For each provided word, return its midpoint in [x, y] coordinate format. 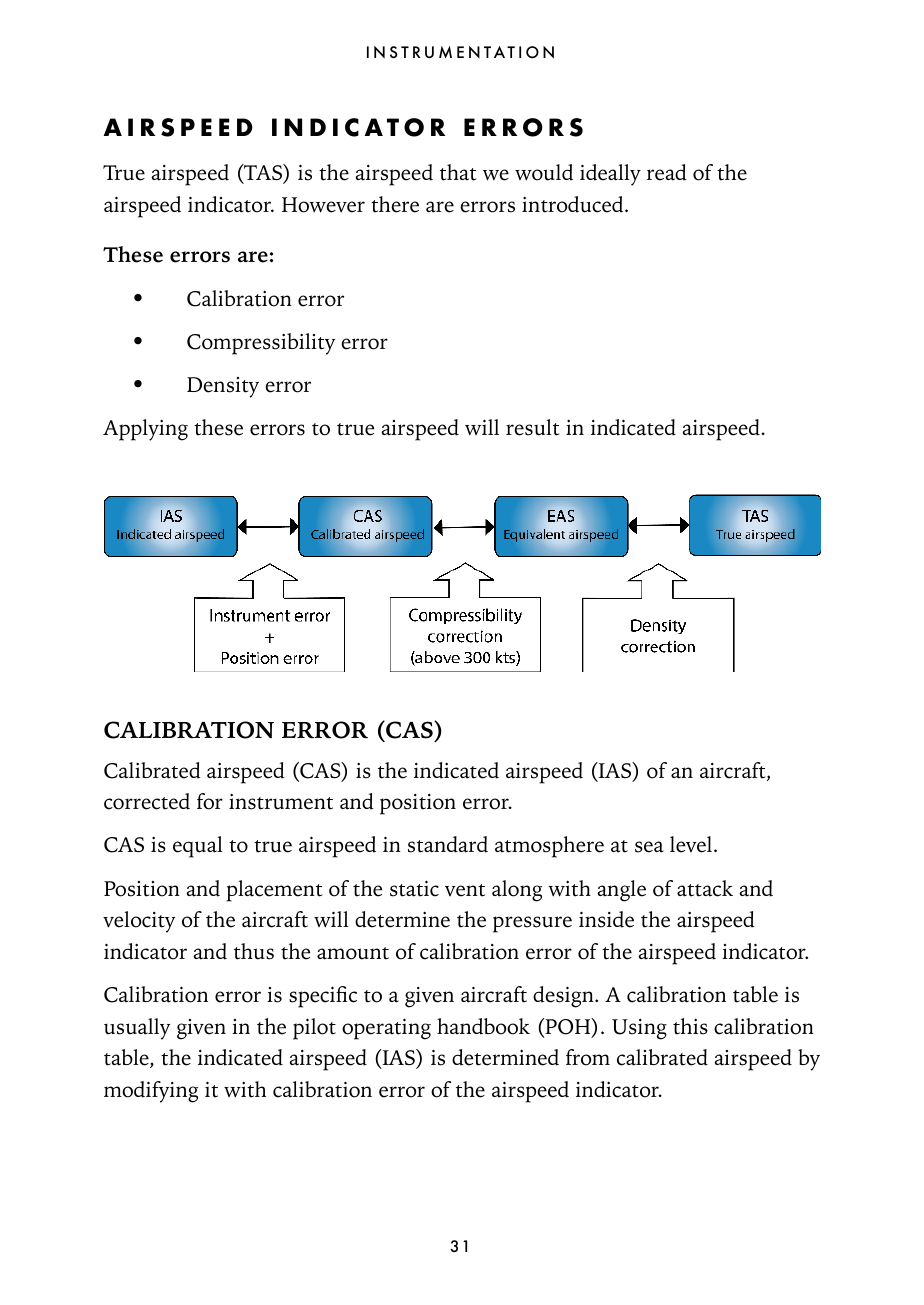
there [395, 204]
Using [639, 1029]
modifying [151, 1092]
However [323, 205]
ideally [610, 175]
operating [386, 1029]
